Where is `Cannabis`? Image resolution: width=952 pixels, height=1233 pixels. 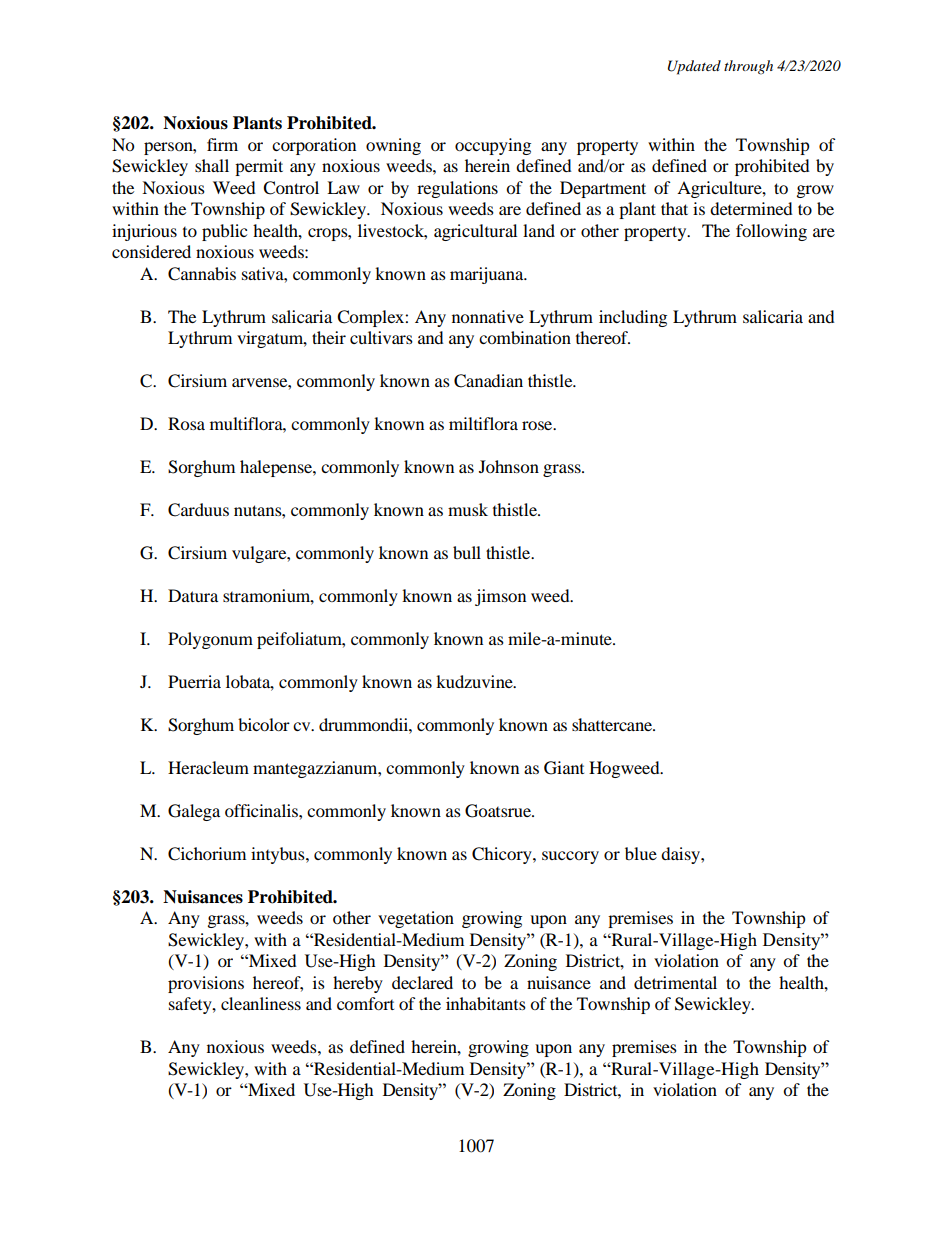
Cannabis is located at coordinates (202, 274).
